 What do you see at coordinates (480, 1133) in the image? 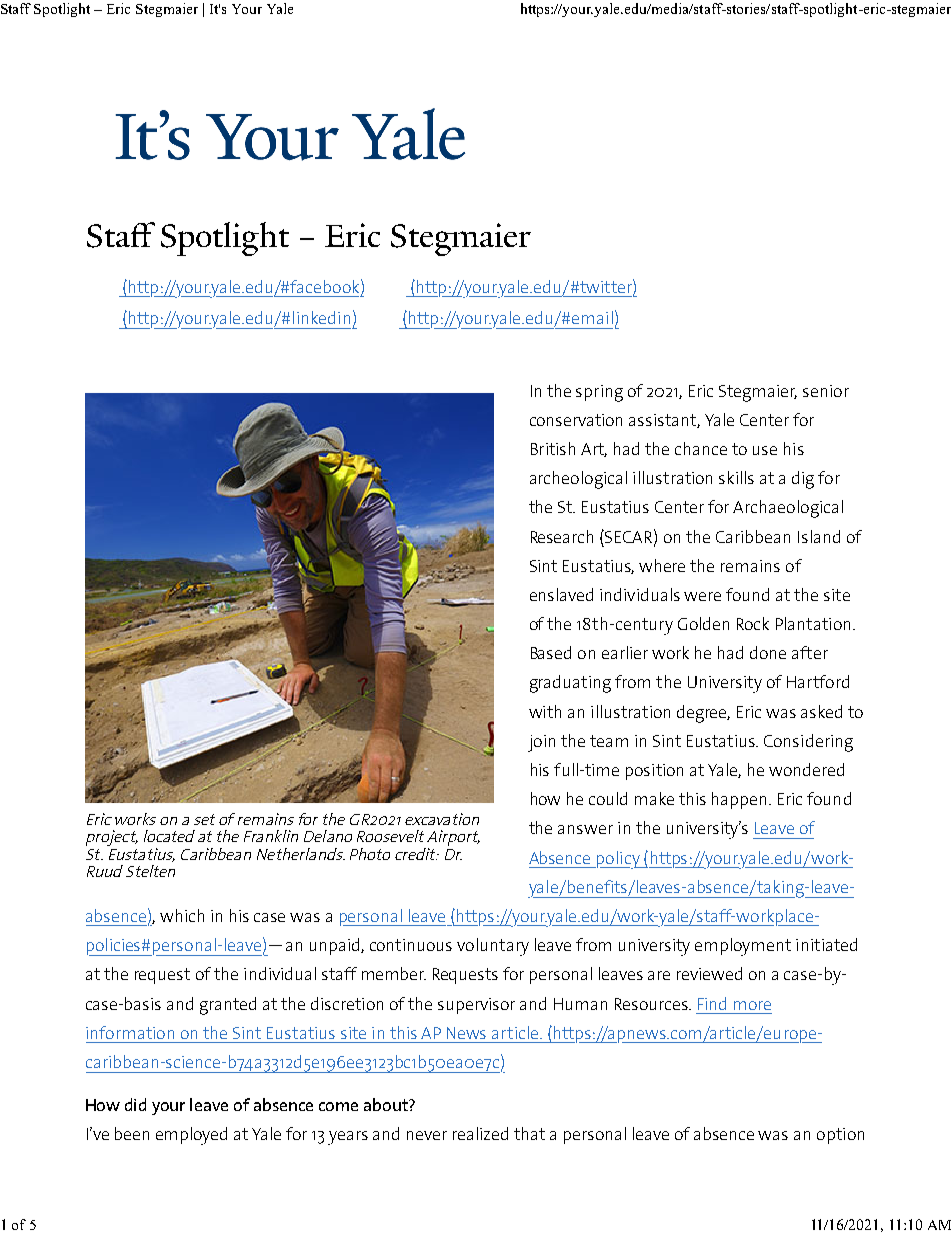
I see `realized` at bounding box center [480, 1133].
